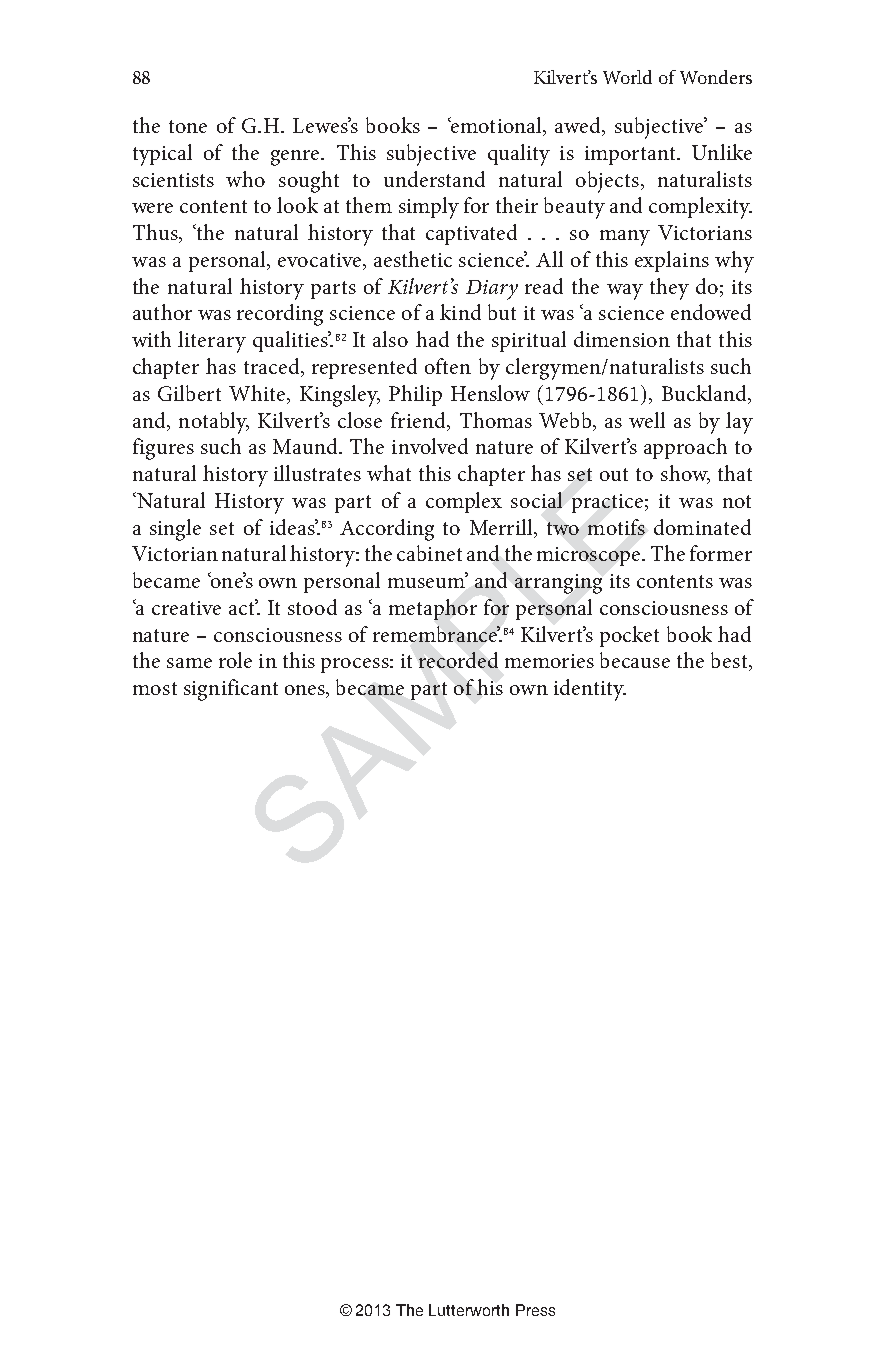 The width and height of the screenshot is (896, 1345). I want to click on involved, so click(430, 446).
